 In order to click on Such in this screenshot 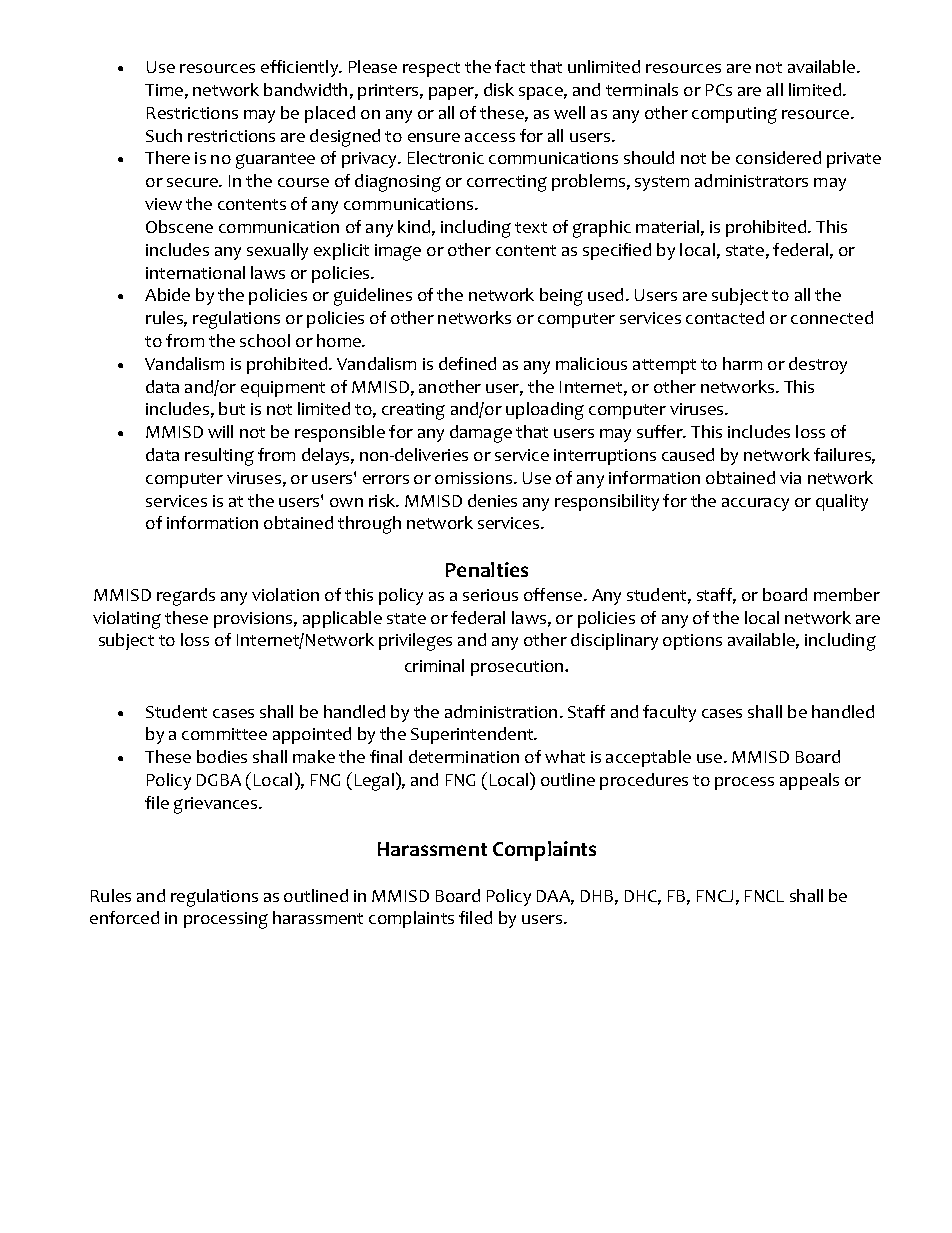, I will do `click(164, 135)`.
